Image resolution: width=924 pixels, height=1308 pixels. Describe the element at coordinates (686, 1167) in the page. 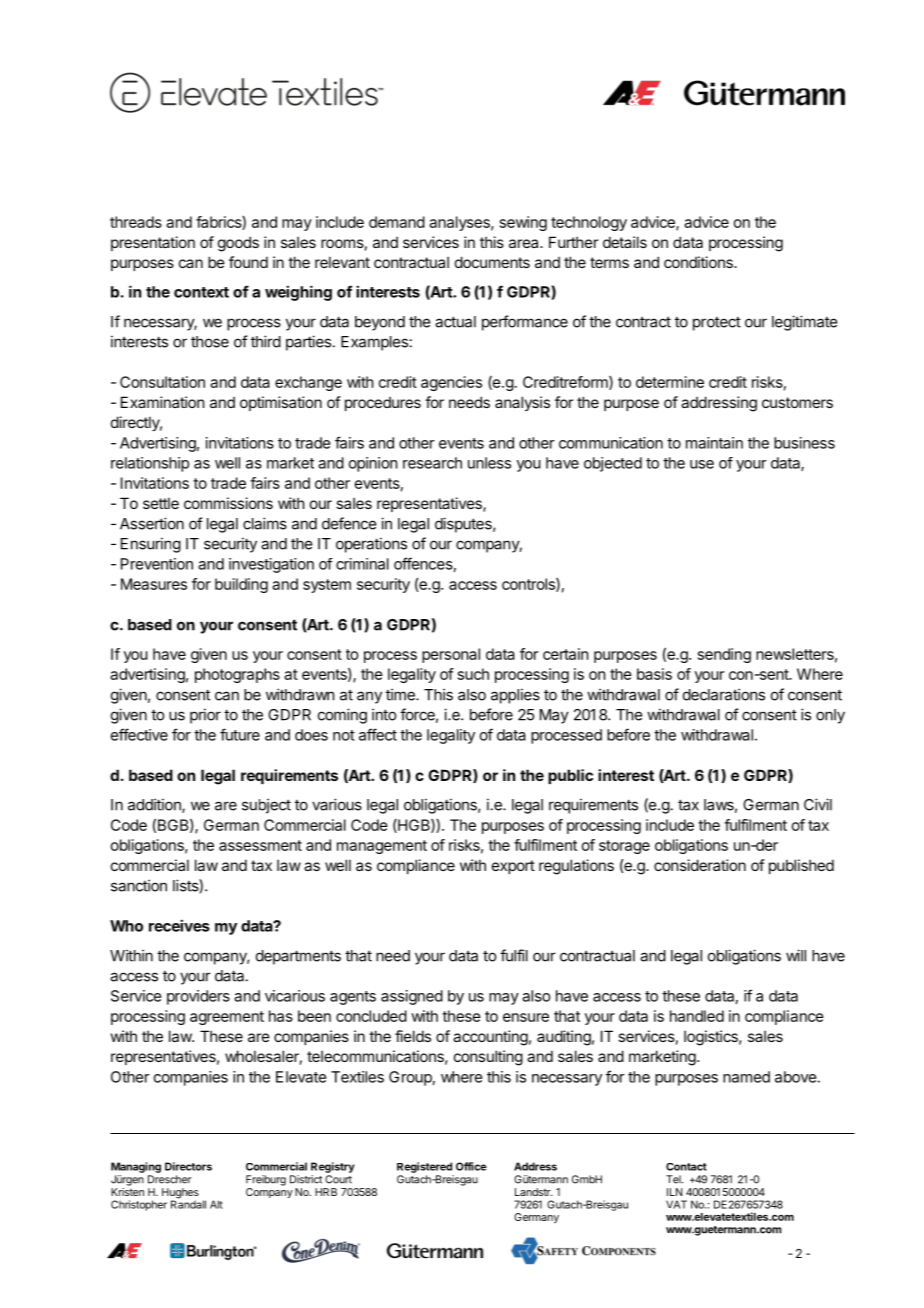

I see `Contact` at that location.
